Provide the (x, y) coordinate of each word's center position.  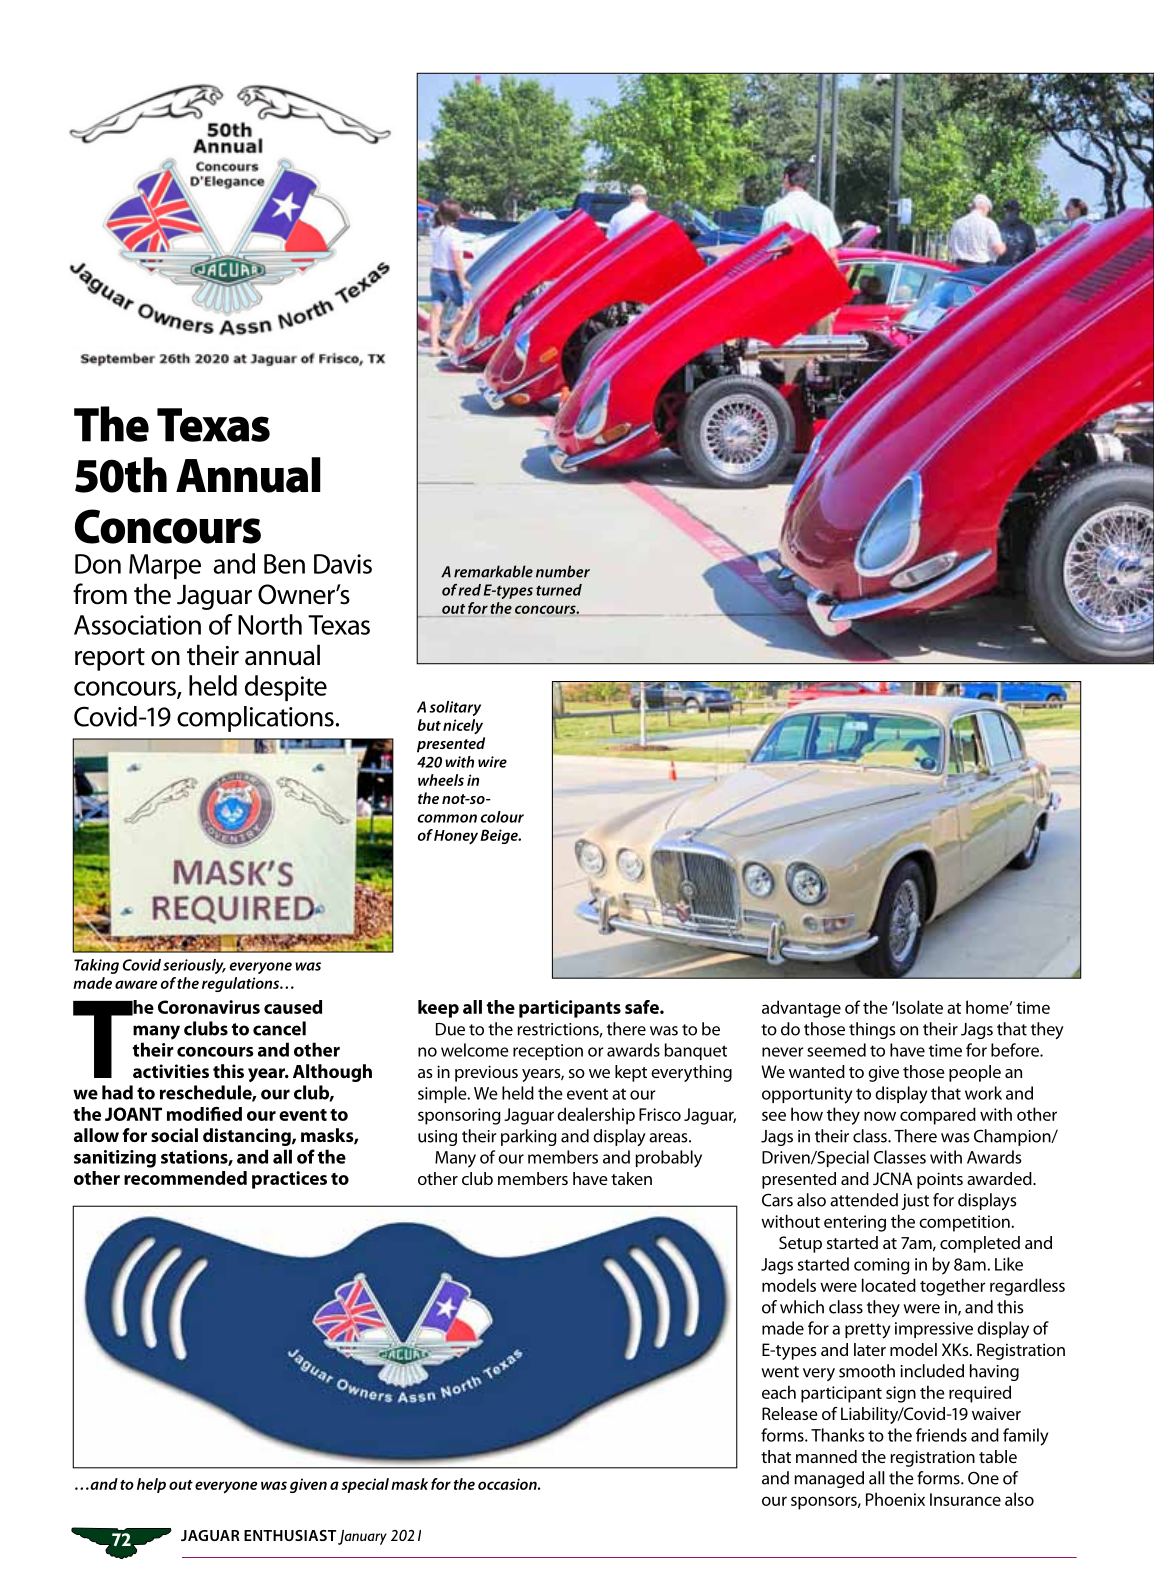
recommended (185, 1178)
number (563, 571)
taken (631, 1178)
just (915, 1202)
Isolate (918, 1007)
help (151, 1485)
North (270, 624)
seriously (194, 966)
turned (559, 590)
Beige (500, 836)
